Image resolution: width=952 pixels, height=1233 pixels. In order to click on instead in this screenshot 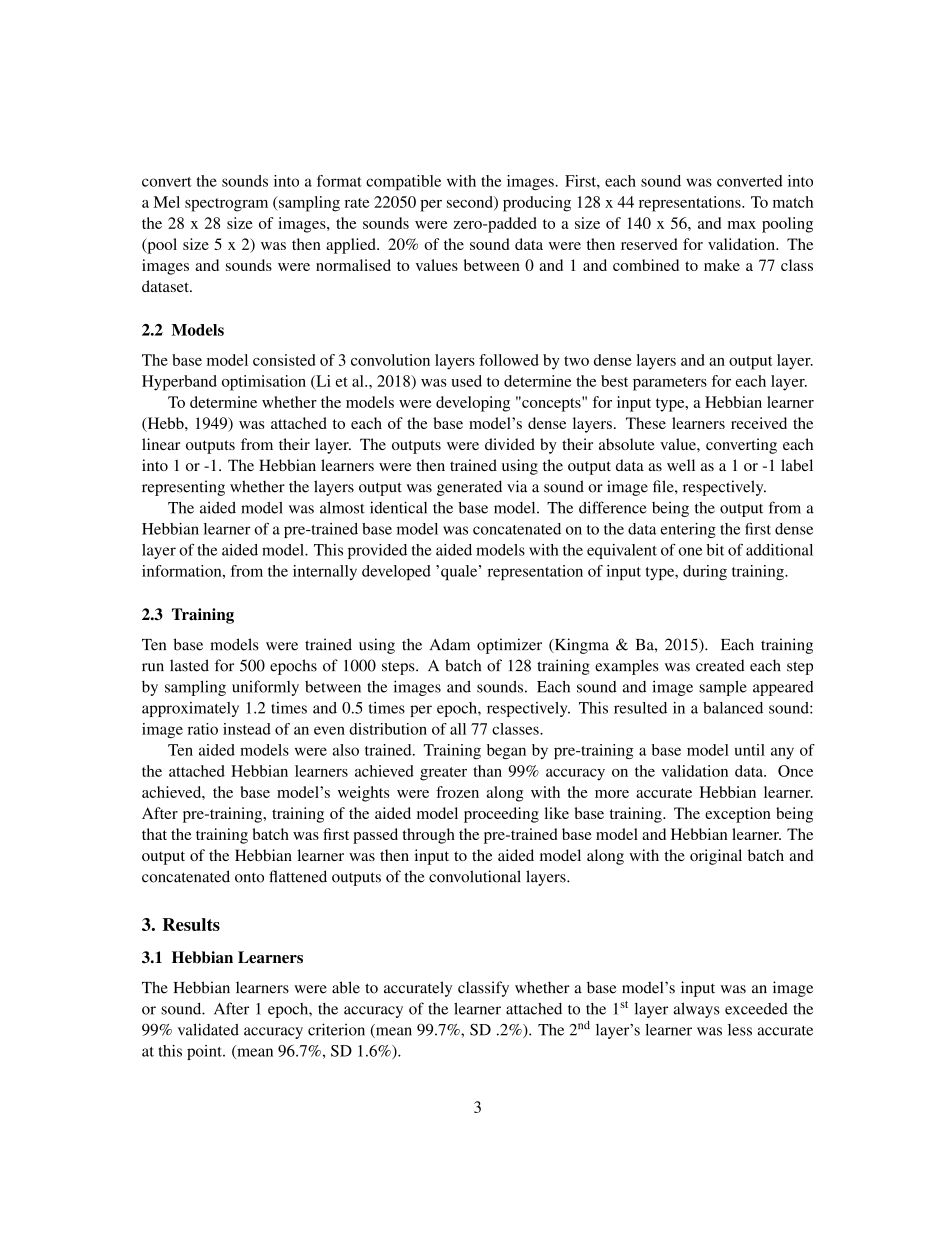, I will do `click(247, 729)`.
